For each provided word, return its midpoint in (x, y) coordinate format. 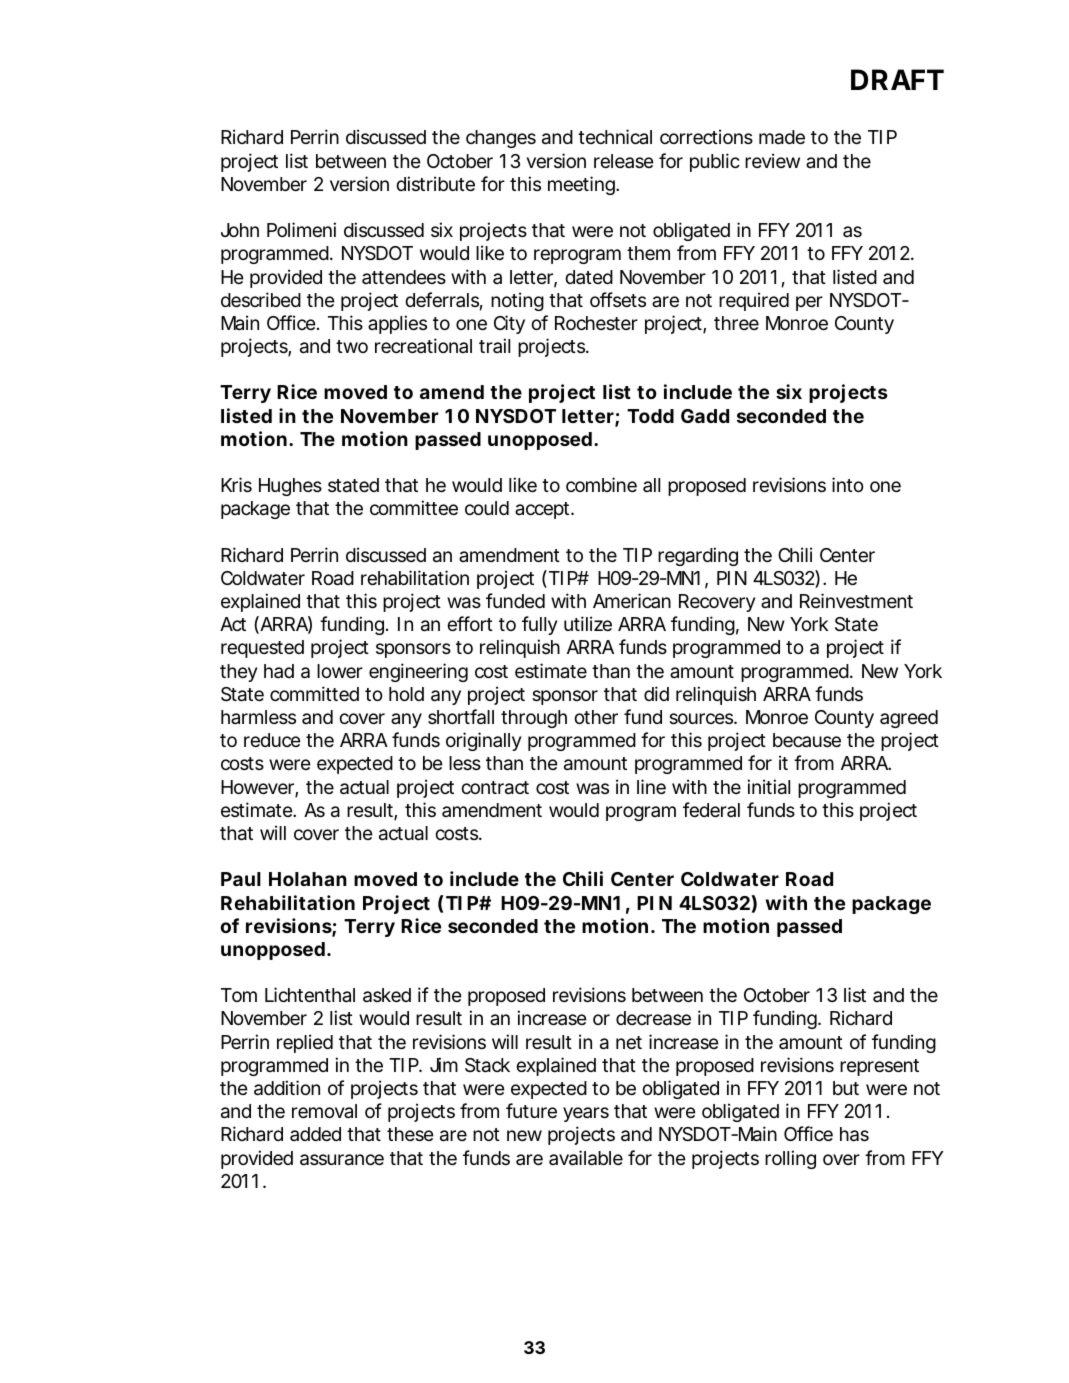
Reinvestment (856, 600)
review (772, 160)
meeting (582, 185)
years (586, 1114)
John (240, 230)
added (315, 1134)
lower (340, 671)
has (854, 1134)
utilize (588, 623)
